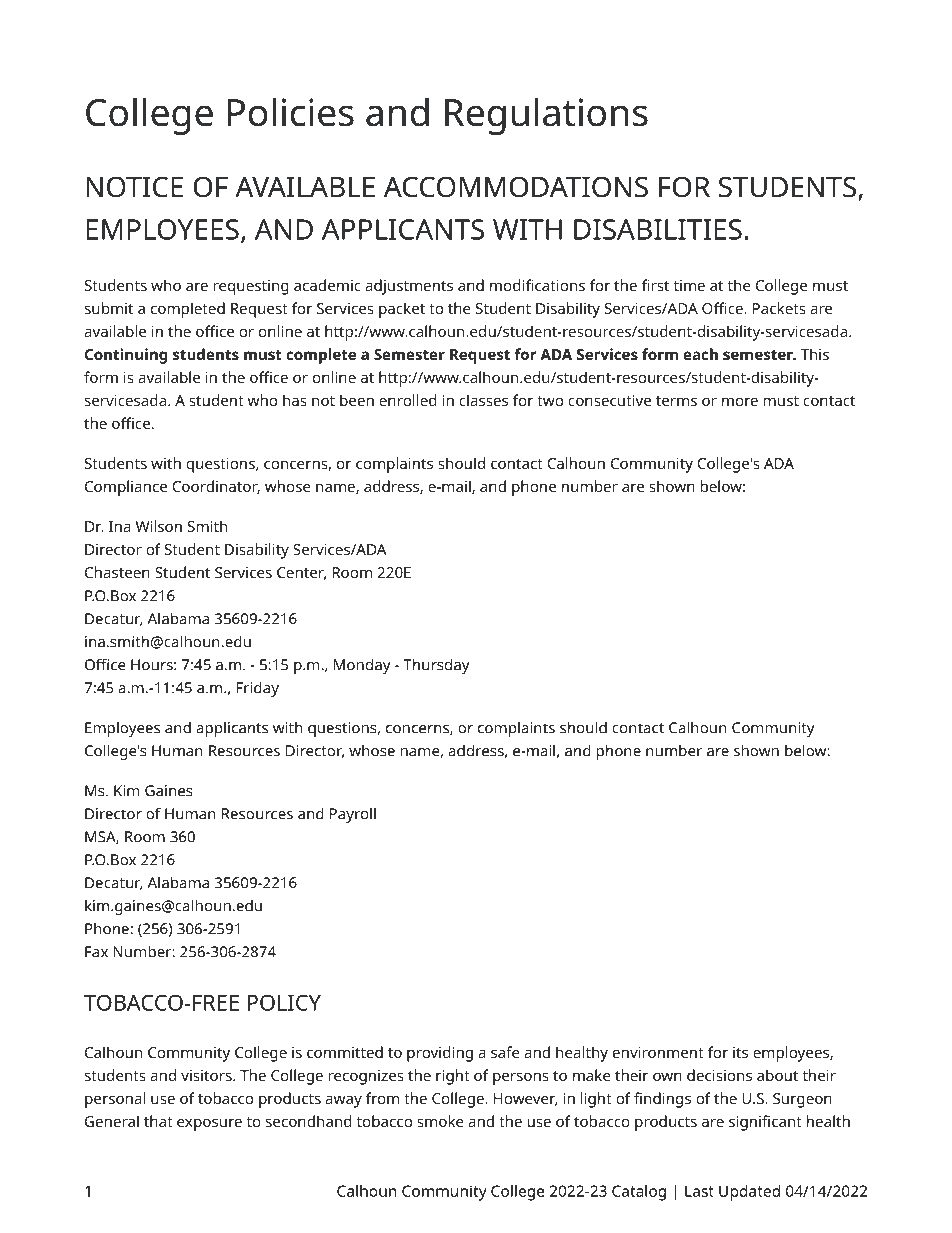  I want to click on smoke, so click(440, 1121).
